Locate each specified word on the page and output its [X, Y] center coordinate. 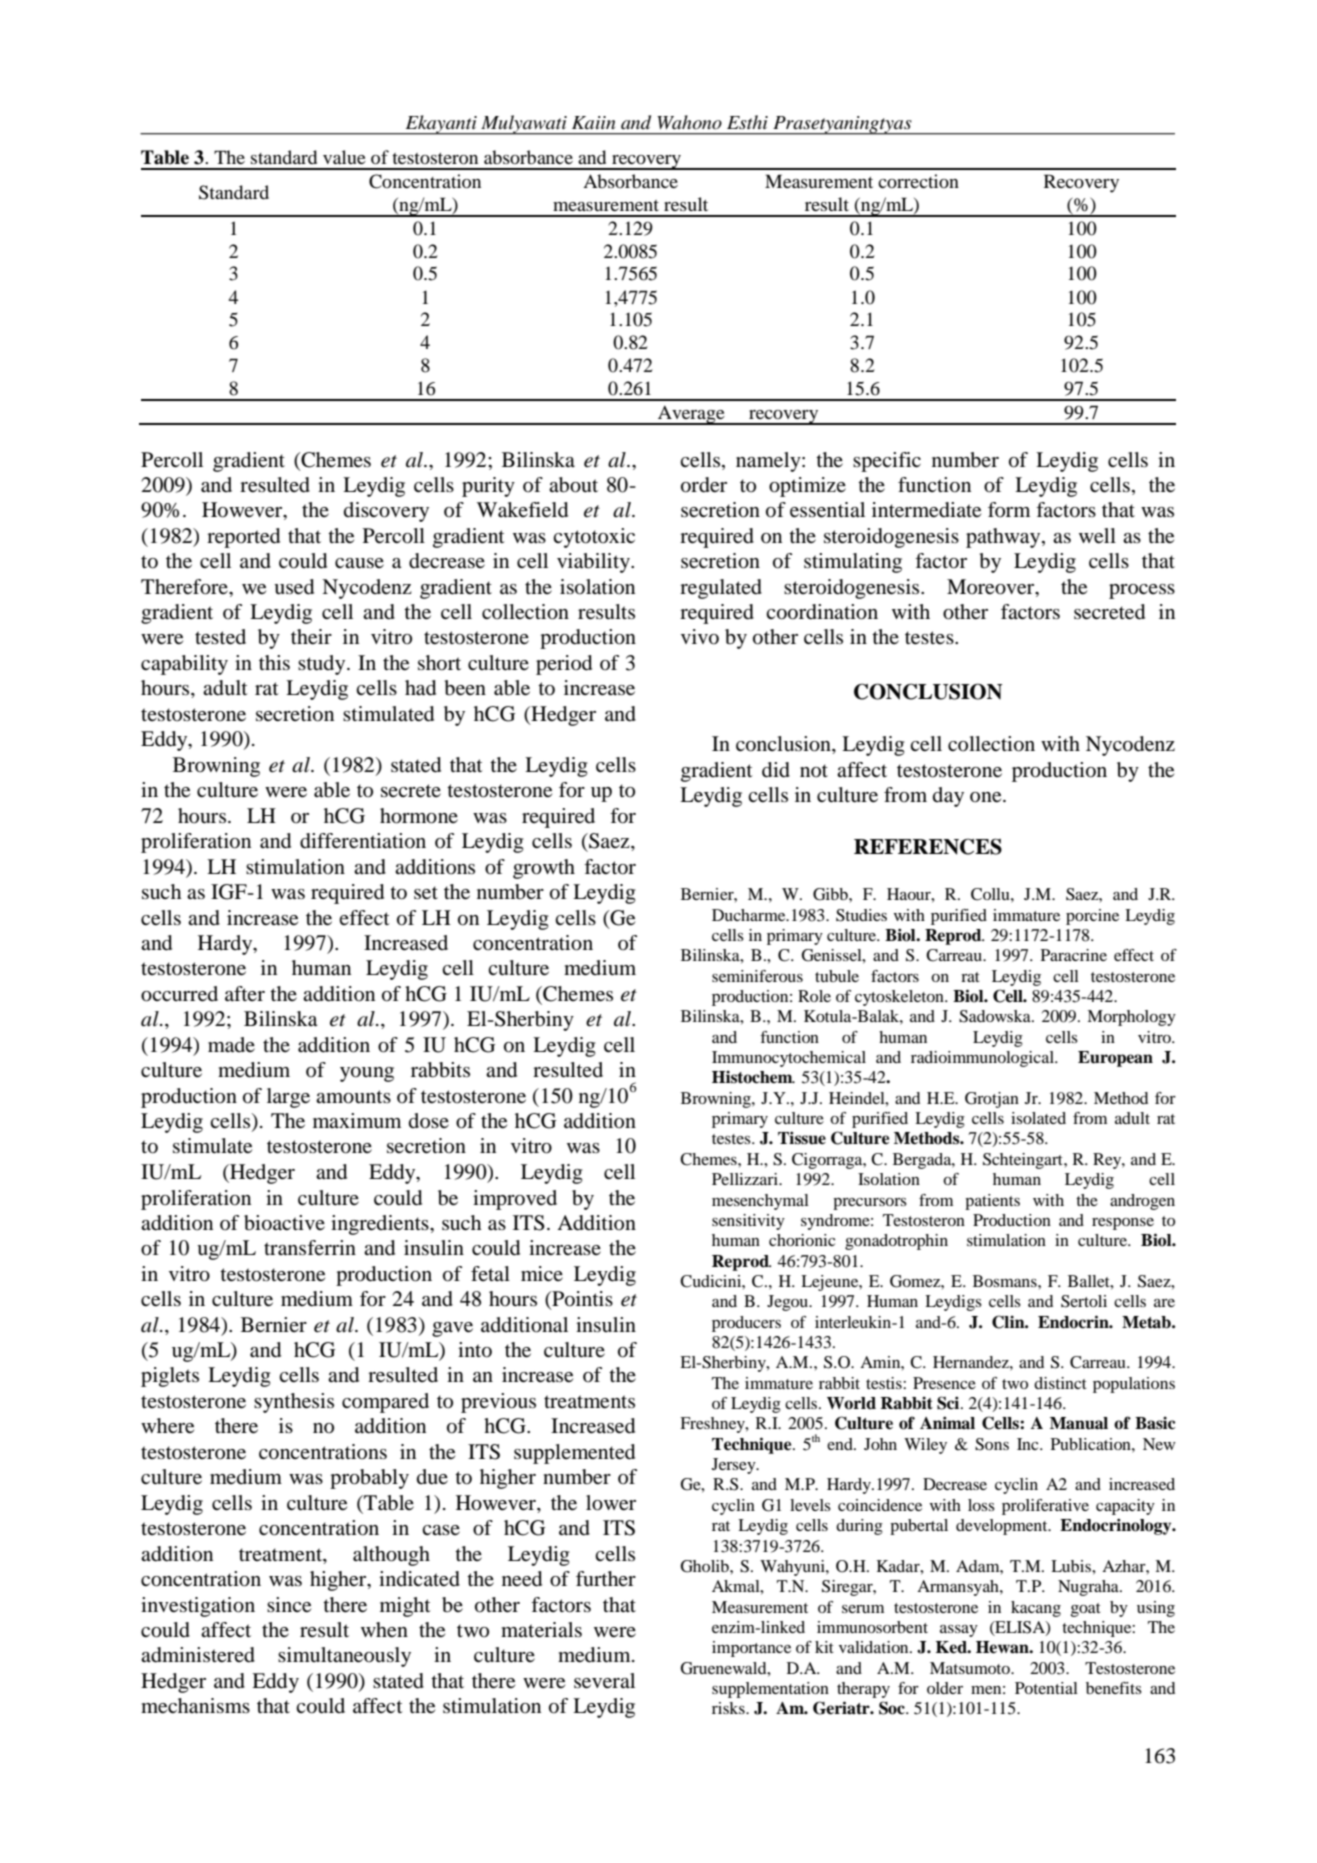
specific [887, 462]
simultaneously [344, 1657]
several [604, 1681]
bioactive [284, 1223]
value [344, 157]
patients [992, 1202]
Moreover [992, 588]
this [274, 662]
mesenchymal [760, 1202]
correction [918, 181]
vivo [700, 637]
